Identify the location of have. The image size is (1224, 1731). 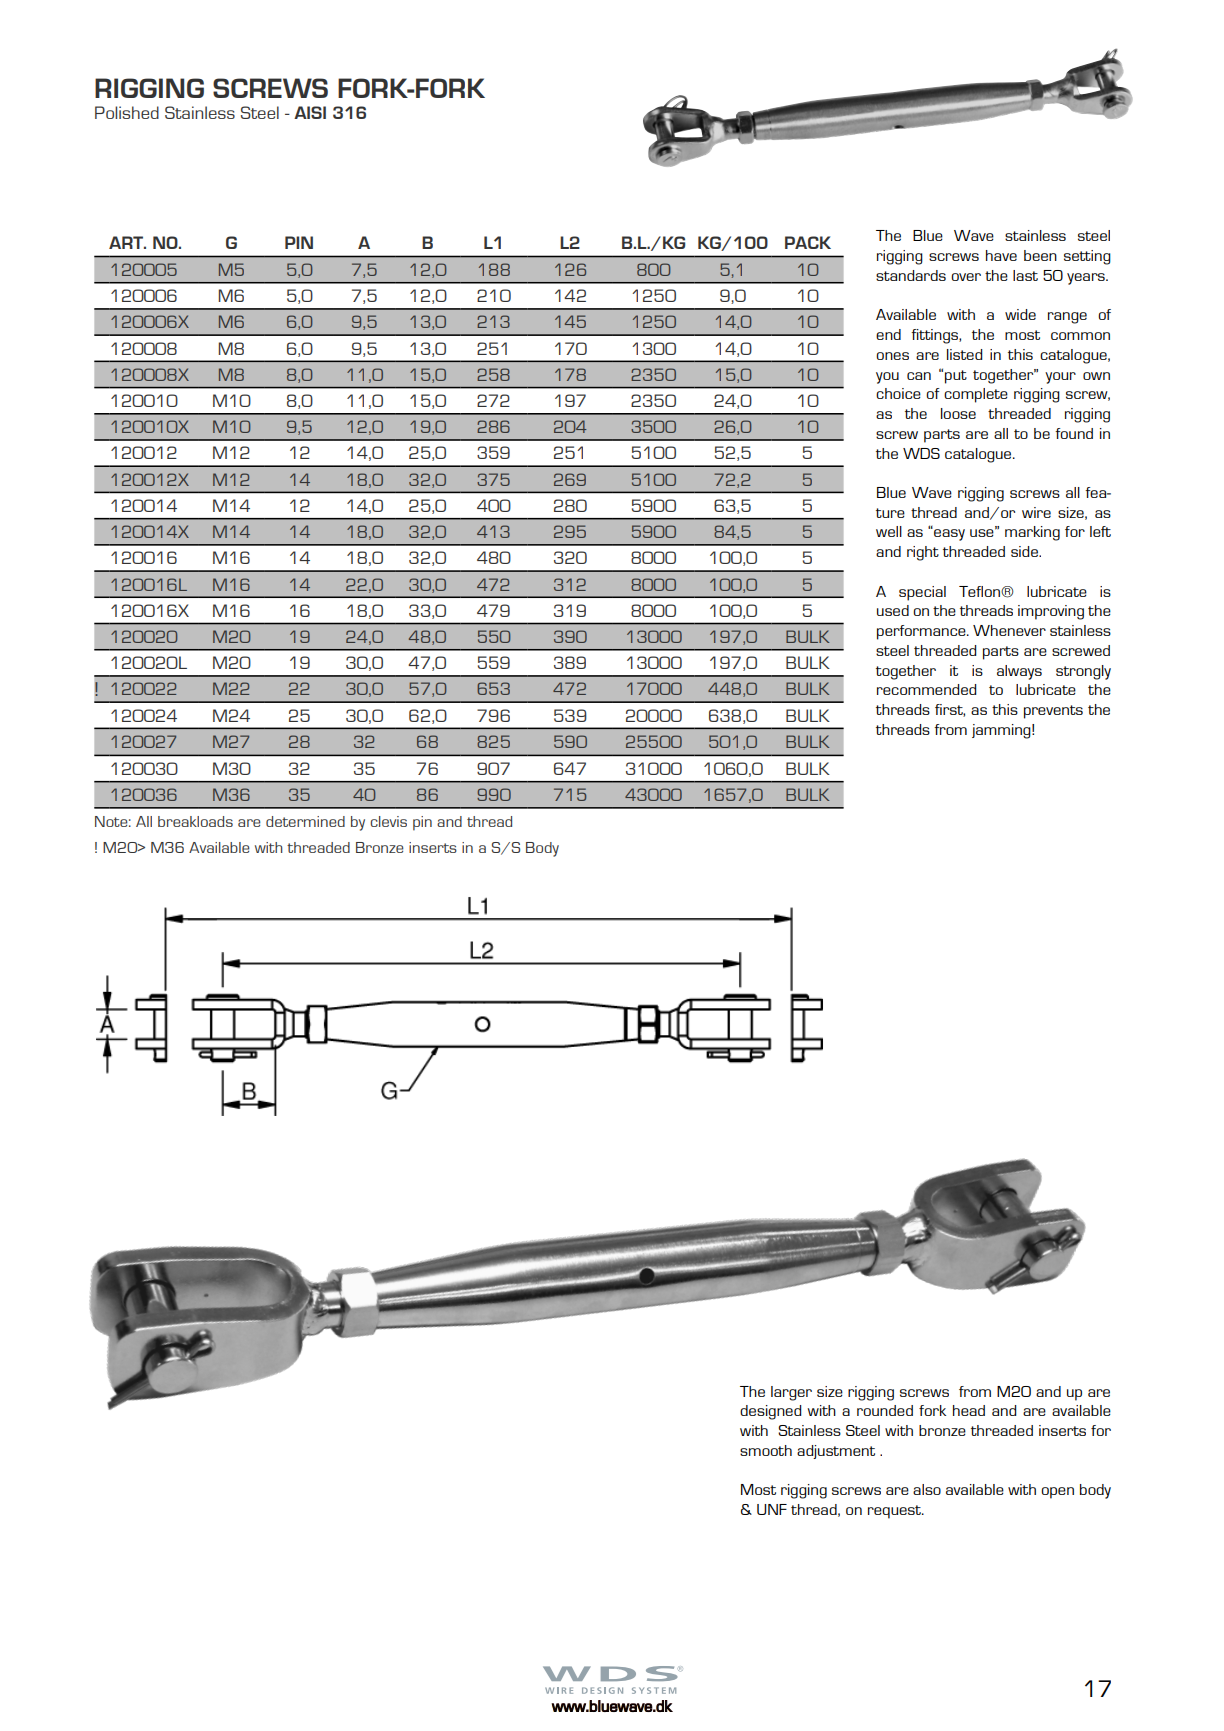
(1001, 255).
